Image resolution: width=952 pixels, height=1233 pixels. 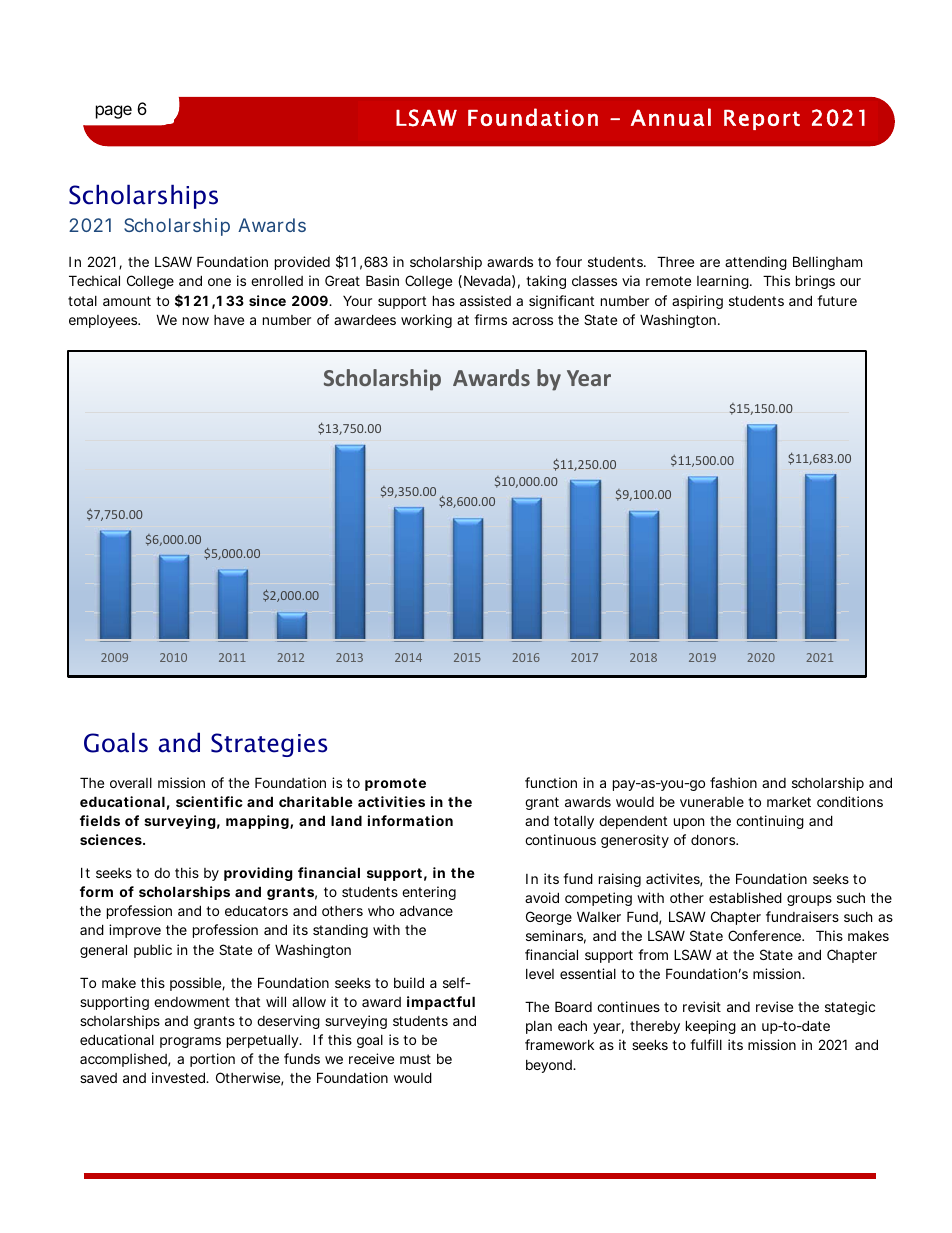 I want to click on programs, so click(x=190, y=1042).
